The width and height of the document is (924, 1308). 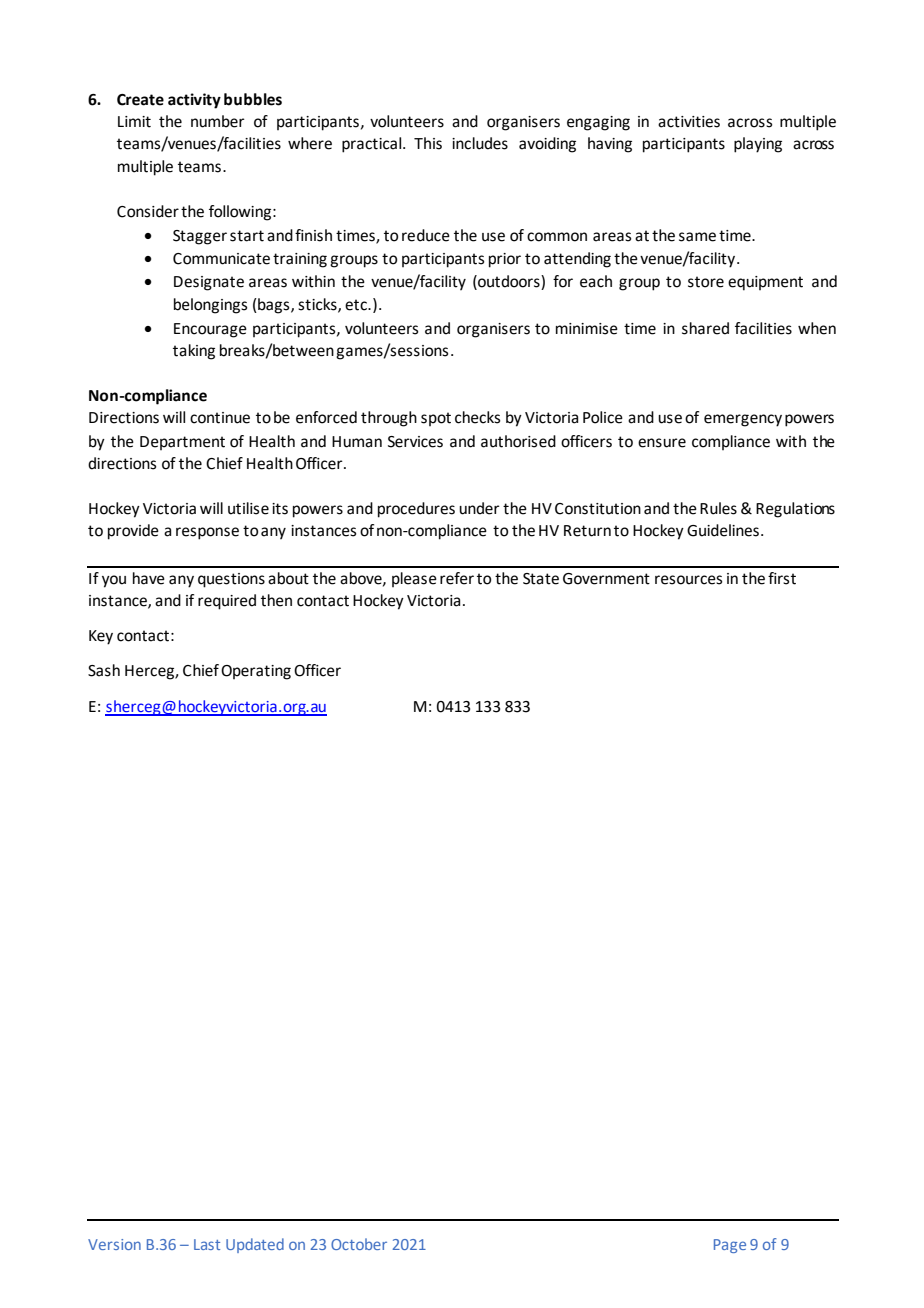 What do you see at coordinates (256, 672) in the document?
I see `Operating` at bounding box center [256, 672].
